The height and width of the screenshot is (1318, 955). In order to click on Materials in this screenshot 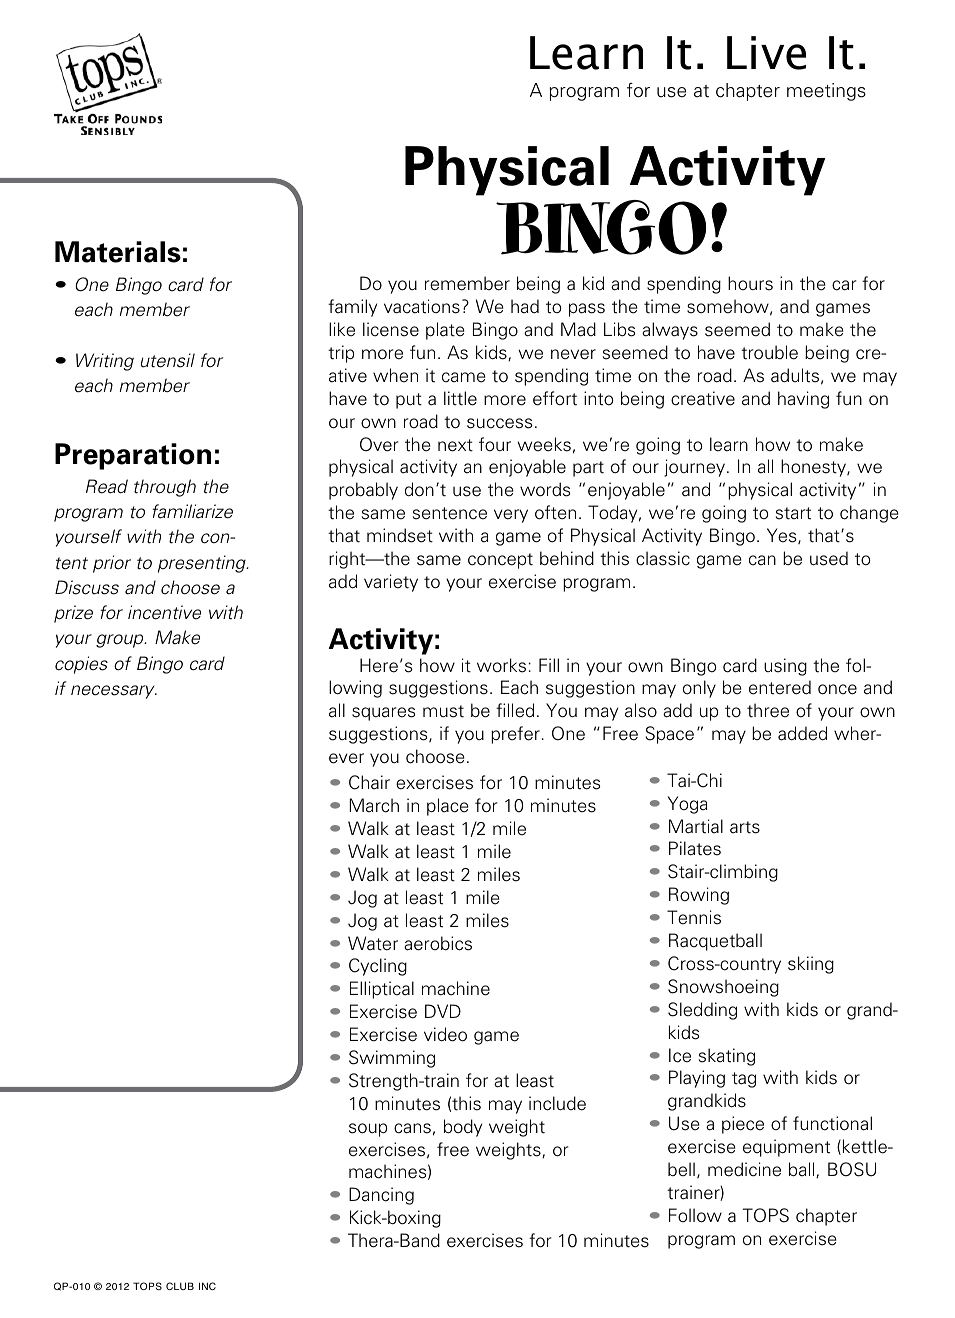, I will do `click(118, 252)`.
